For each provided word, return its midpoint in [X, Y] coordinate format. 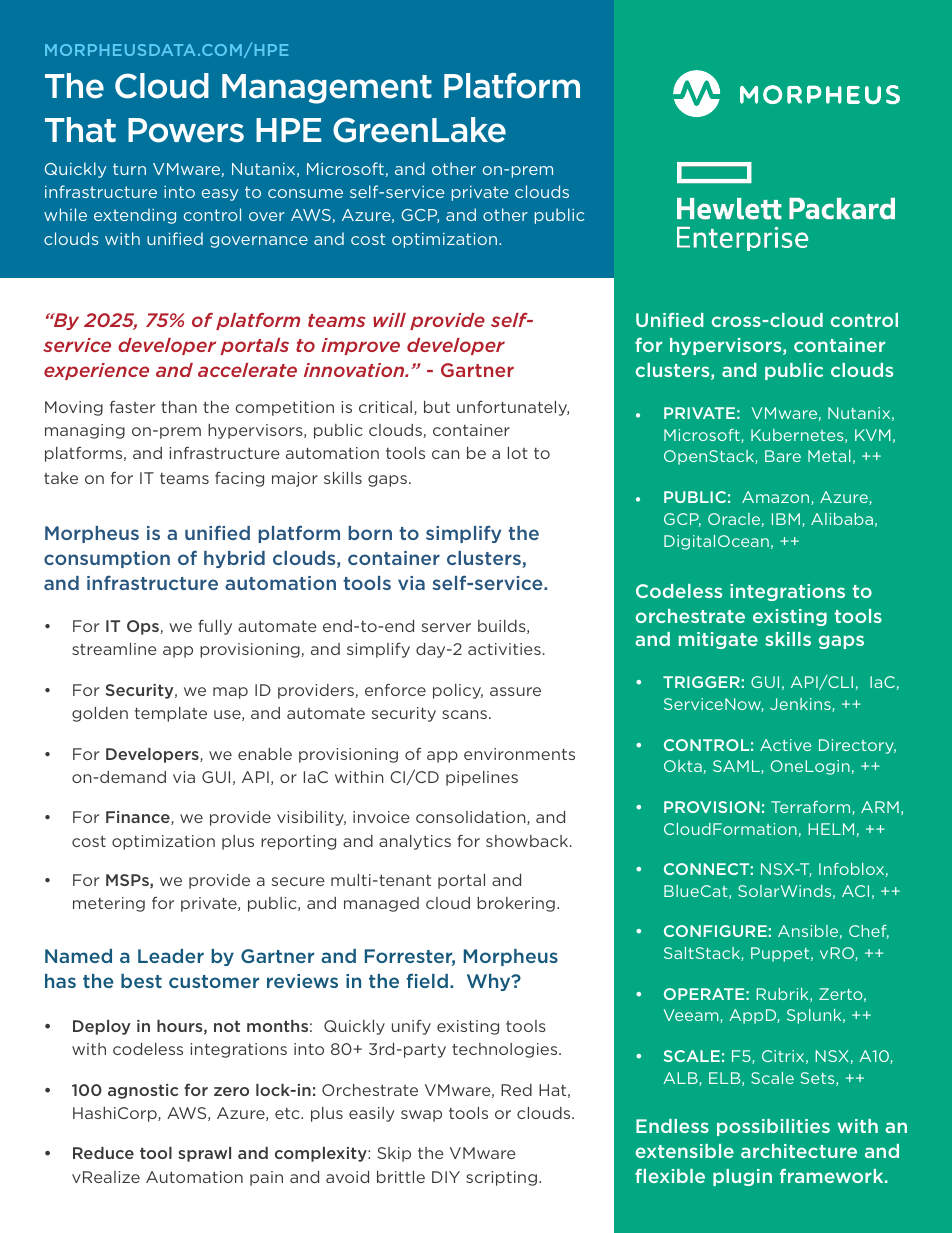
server [446, 627]
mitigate [718, 640]
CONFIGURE [715, 931]
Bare [783, 456]
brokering [516, 904]
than [179, 407]
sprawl [204, 1154]
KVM [873, 435]
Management [327, 89]
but [437, 407]
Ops [144, 627]
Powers [186, 130]
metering [109, 904]
